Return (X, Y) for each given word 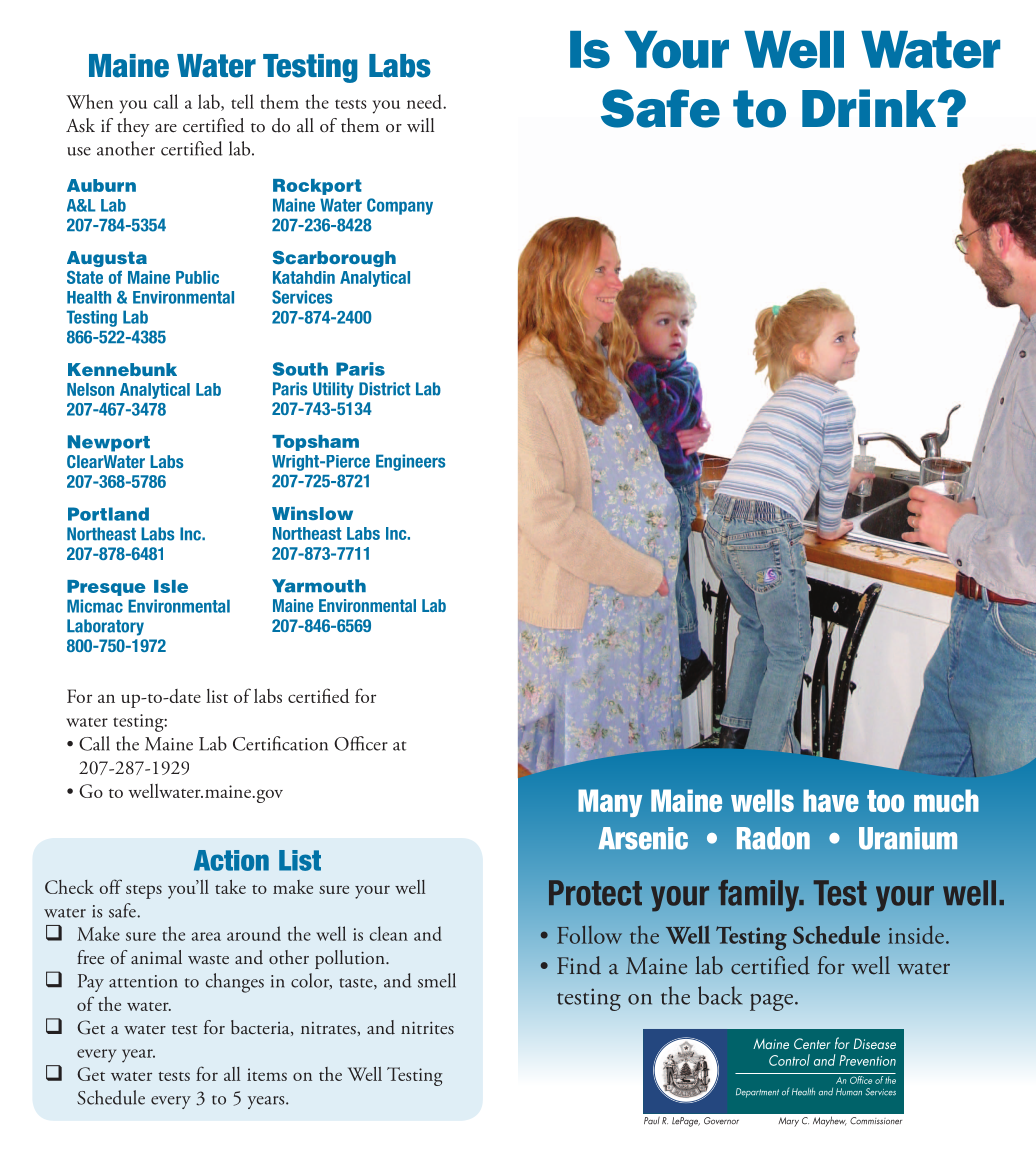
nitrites (427, 1028)
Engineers (410, 462)
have (831, 800)
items (267, 1074)
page (771, 1002)
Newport (109, 443)
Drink (870, 108)
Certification (280, 743)
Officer (361, 743)
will (420, 125)
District (384, 389)
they (133, 127)
